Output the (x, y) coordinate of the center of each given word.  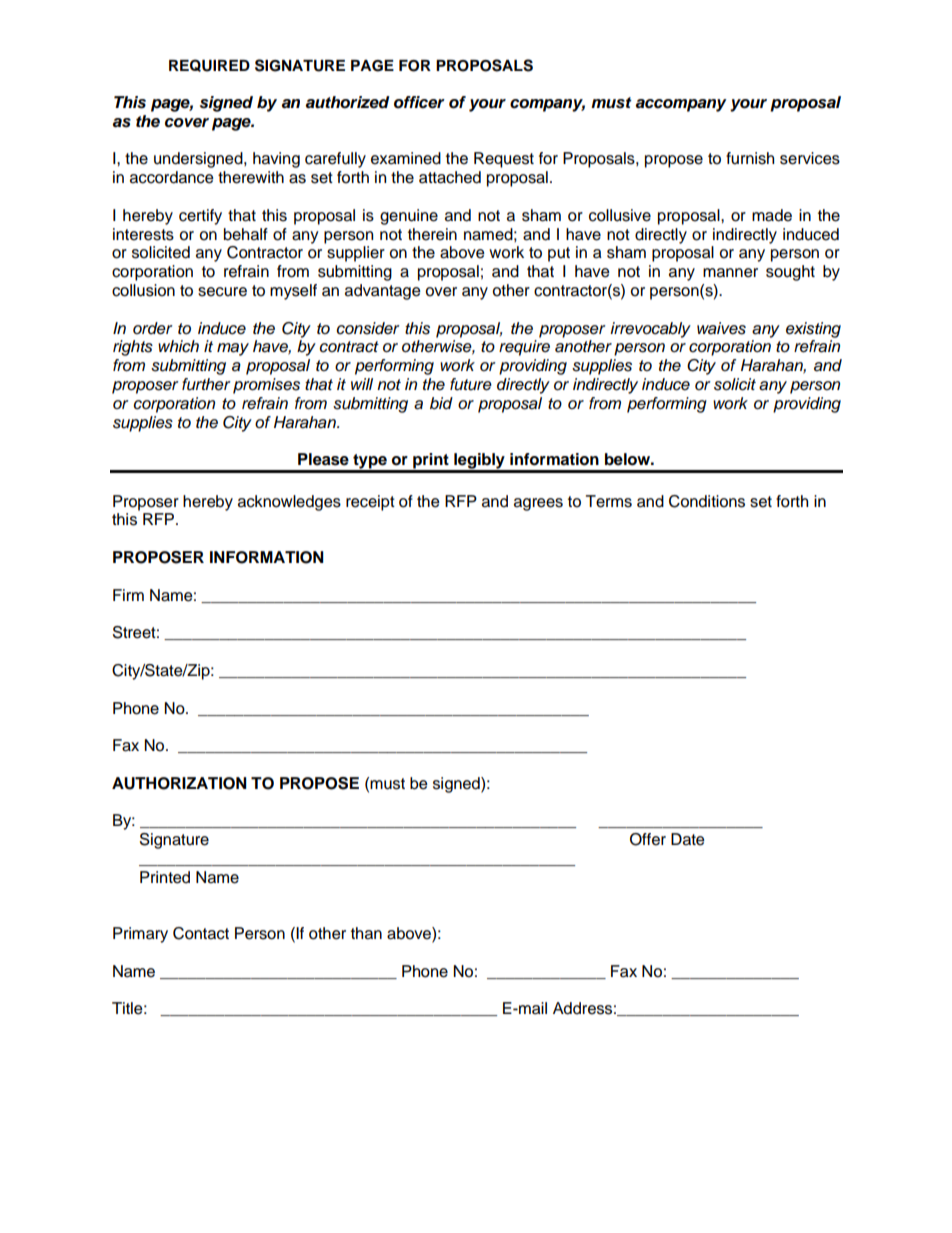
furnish (750, 158)
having (276, 160)
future (471, 384)
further (206, 384)
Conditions (707, 501)
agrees (538, 504)
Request (504, 160)
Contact (201, 933)
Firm (128, 595)
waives (721, 328)
